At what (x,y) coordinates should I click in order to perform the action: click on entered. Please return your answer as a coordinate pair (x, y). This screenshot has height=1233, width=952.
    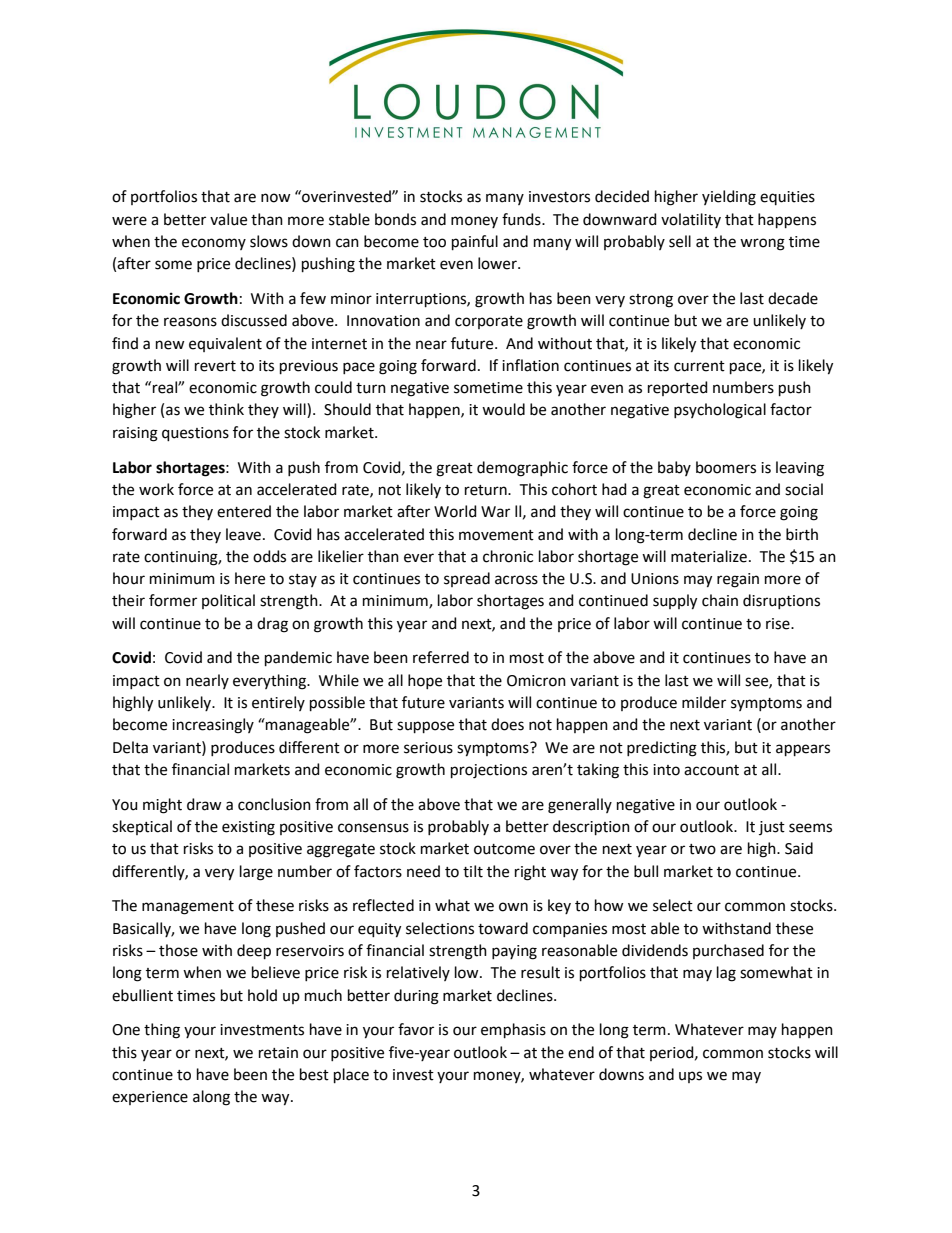
    Looking at the image, I should click on (244, 511).
